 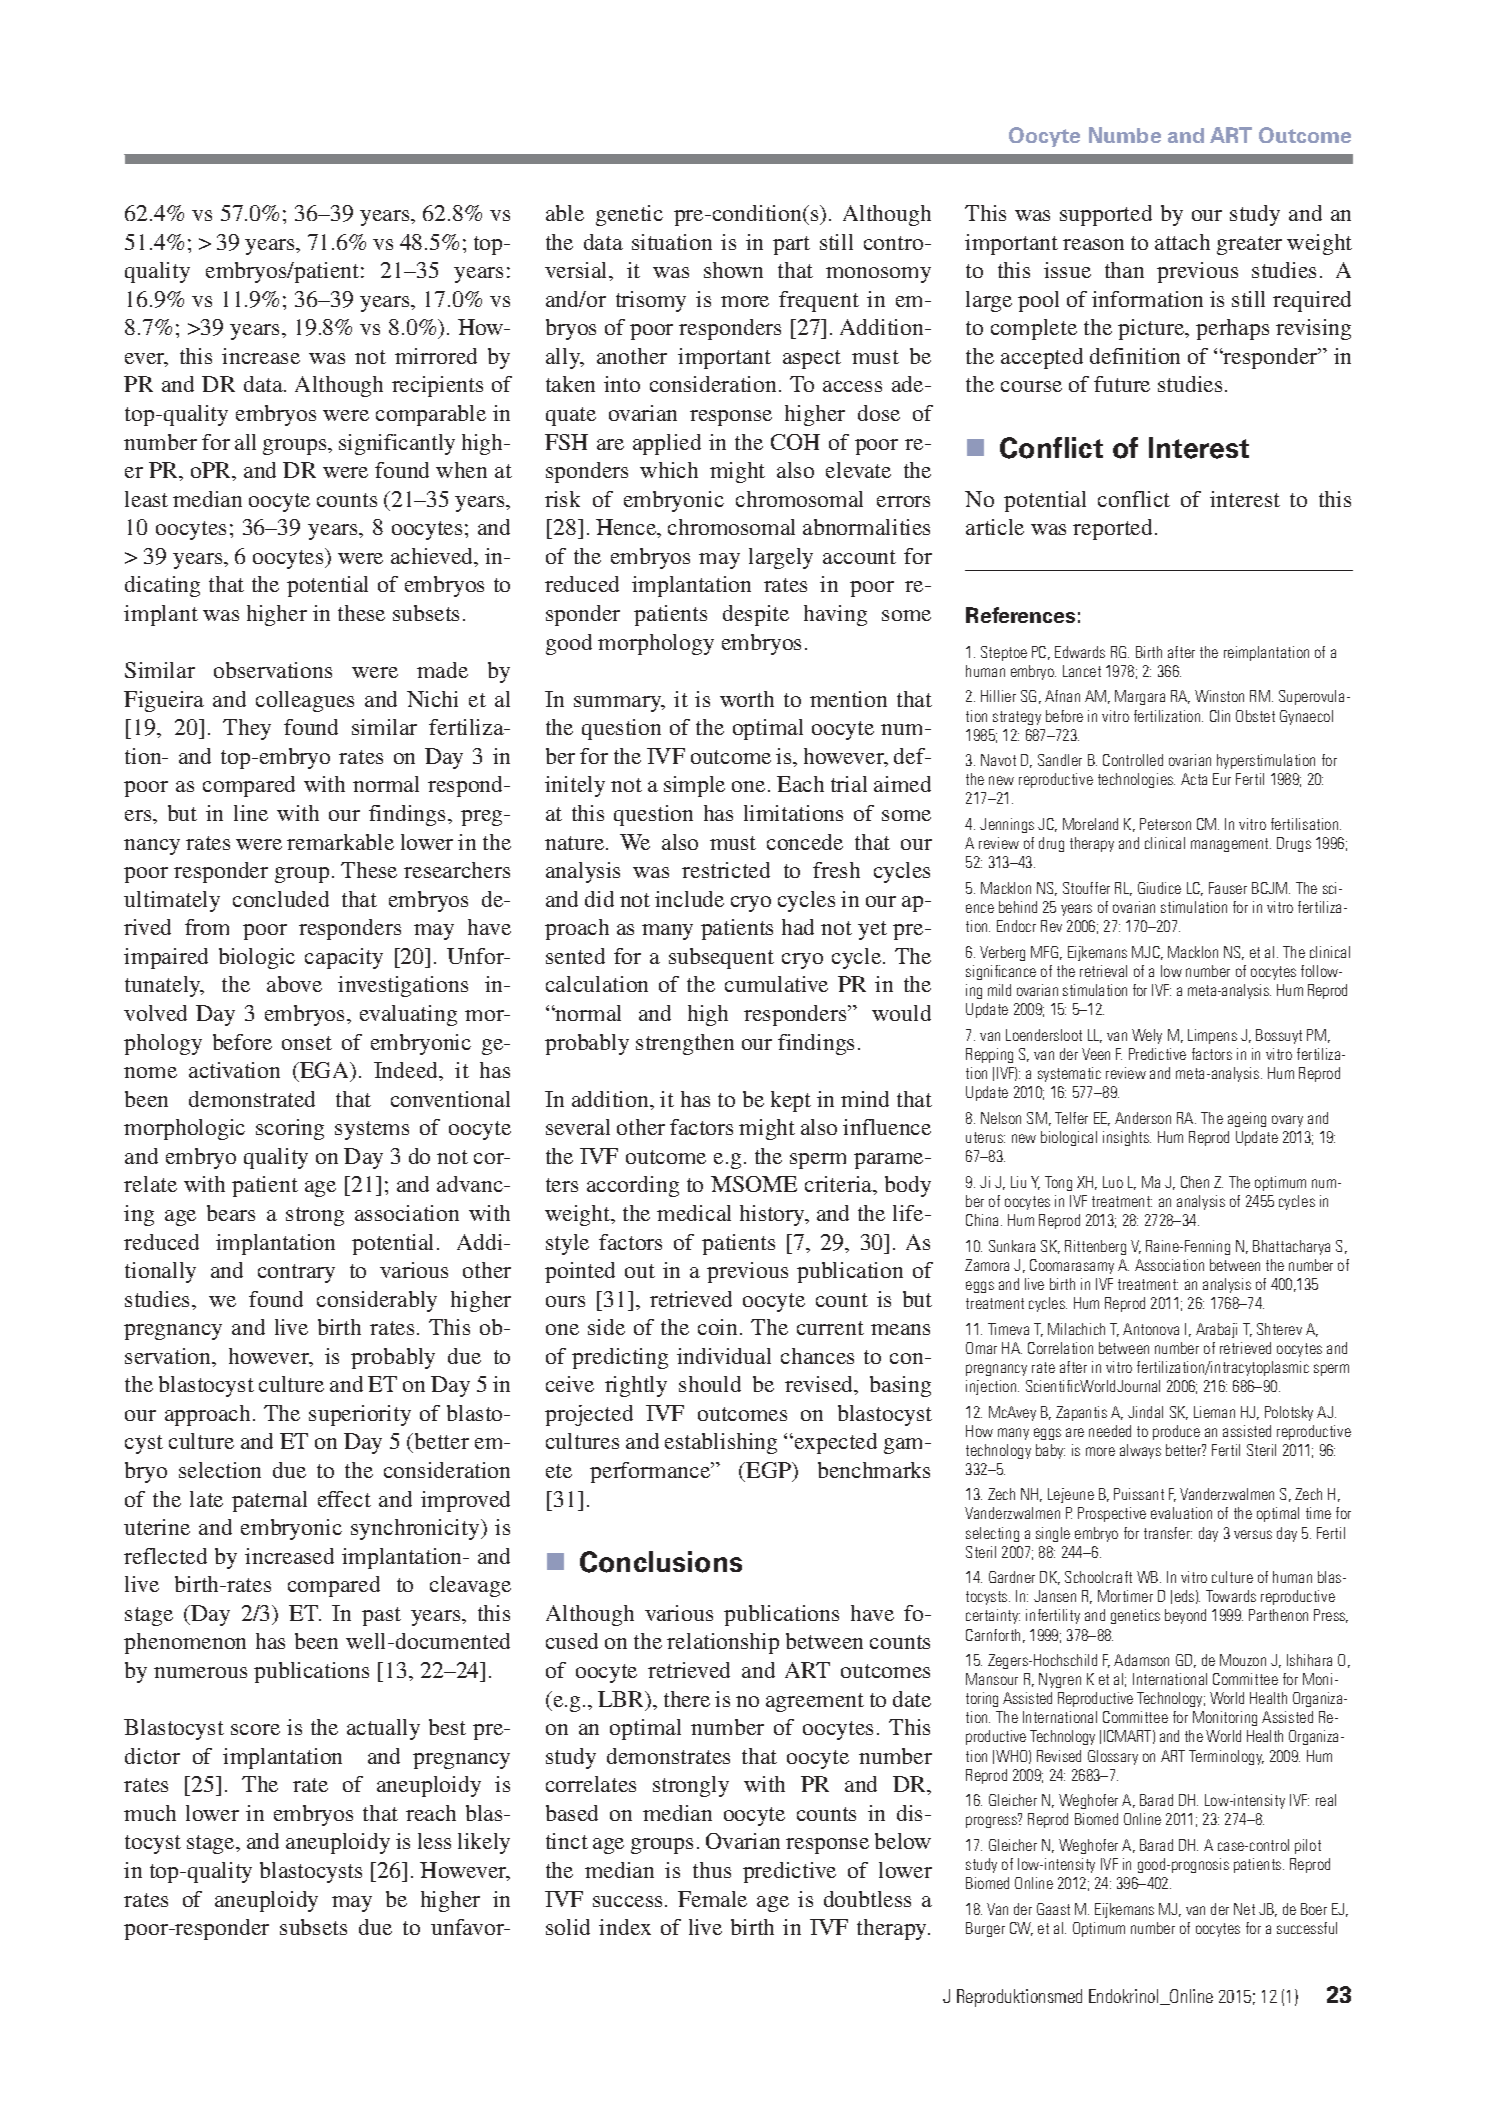 What do you see at coordinates (1124, 270) in the page?
I see `than` at bounding box center [1124, 270].
